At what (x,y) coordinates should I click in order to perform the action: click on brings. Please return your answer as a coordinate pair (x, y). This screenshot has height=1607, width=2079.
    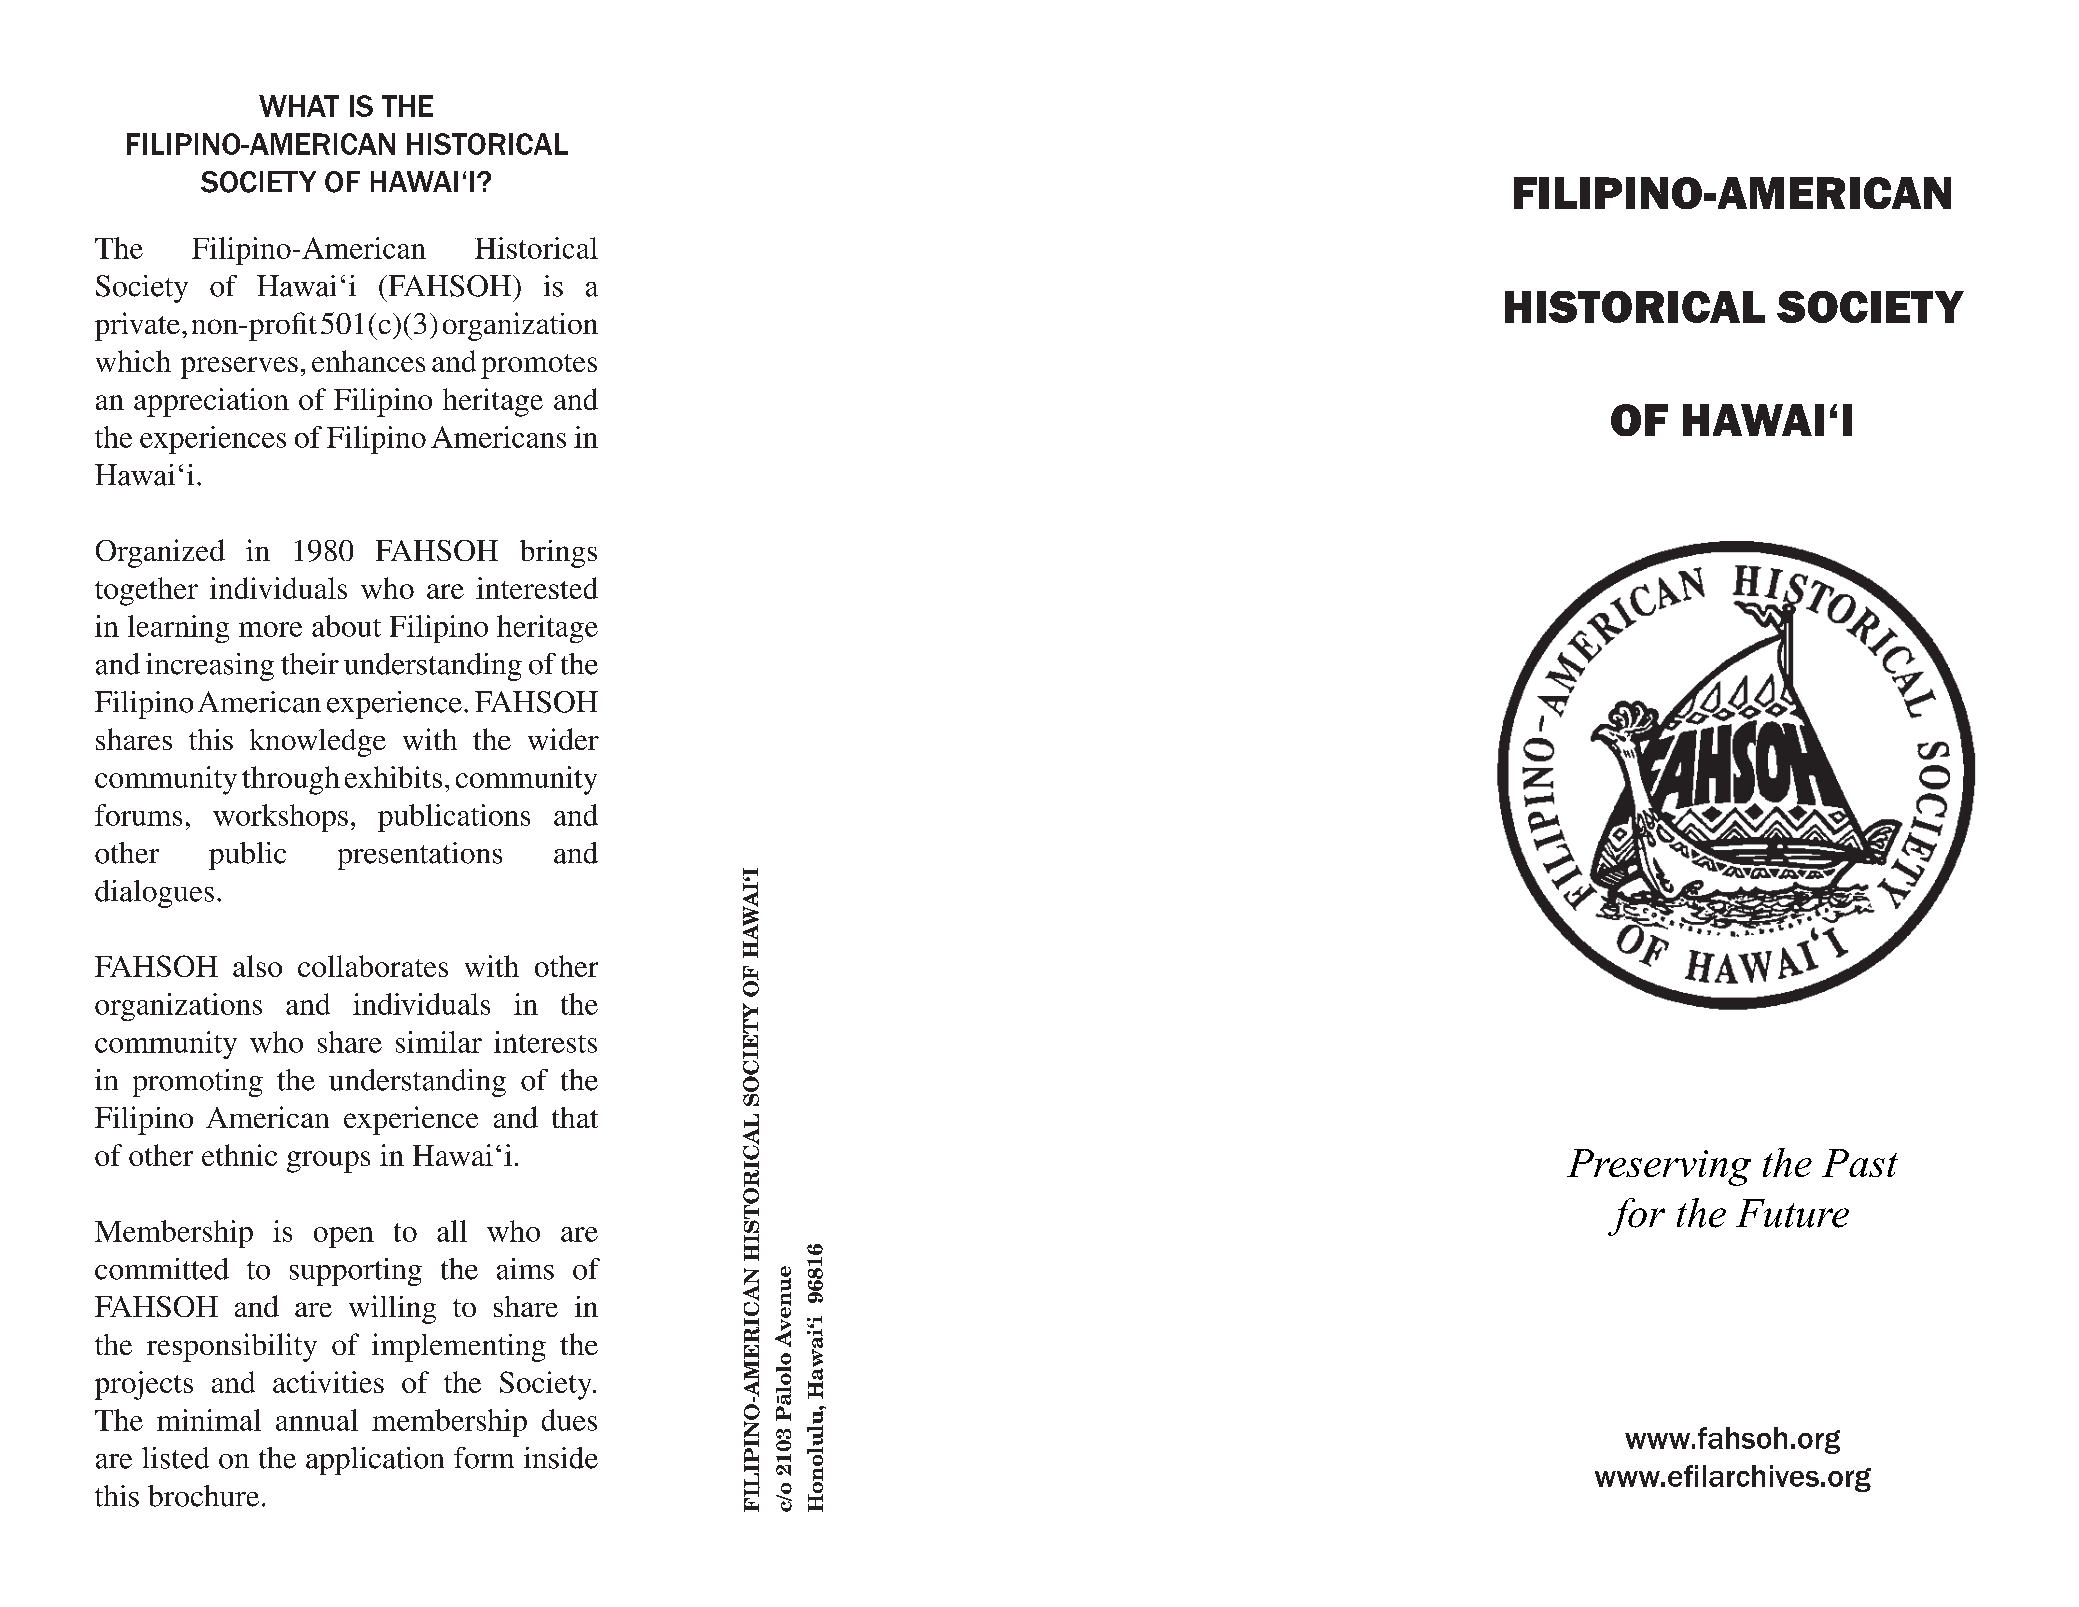
    Looking at the image, I should click on (558, 554).
